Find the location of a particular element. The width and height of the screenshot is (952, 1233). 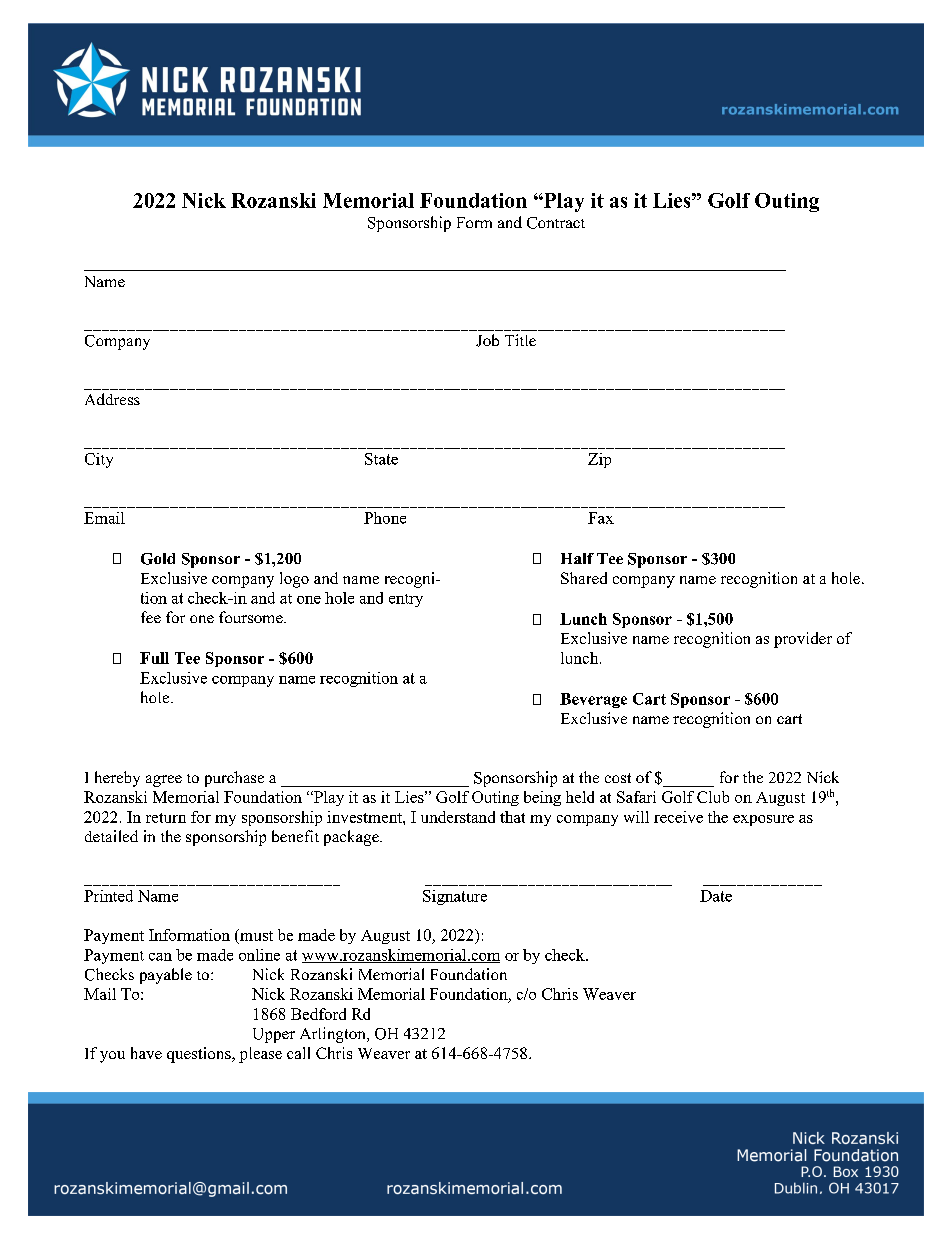

City is located at coordinates (99, 460).
